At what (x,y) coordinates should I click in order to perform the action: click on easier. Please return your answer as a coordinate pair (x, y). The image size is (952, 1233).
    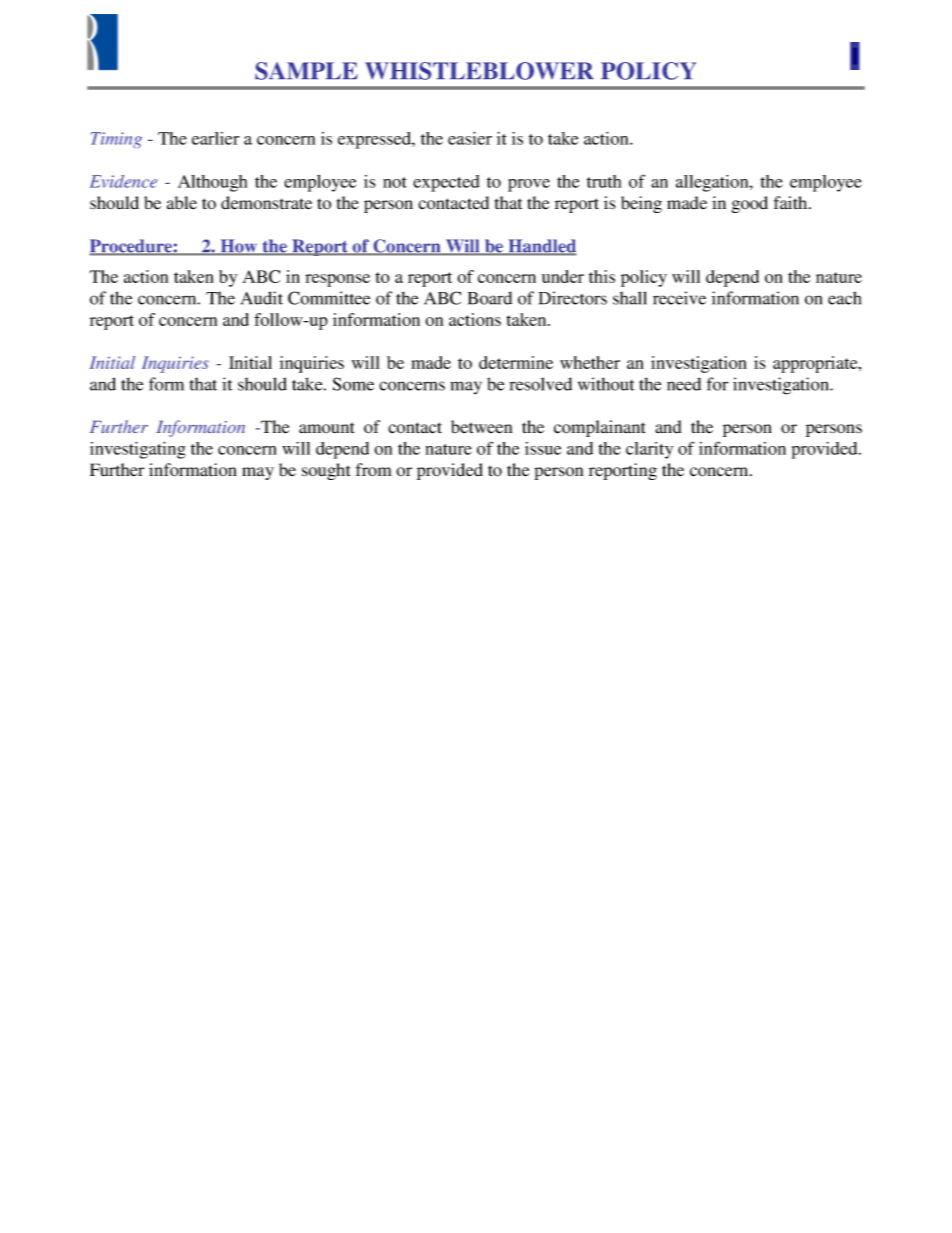
    Looking at the image, I should click on (470, 138).
